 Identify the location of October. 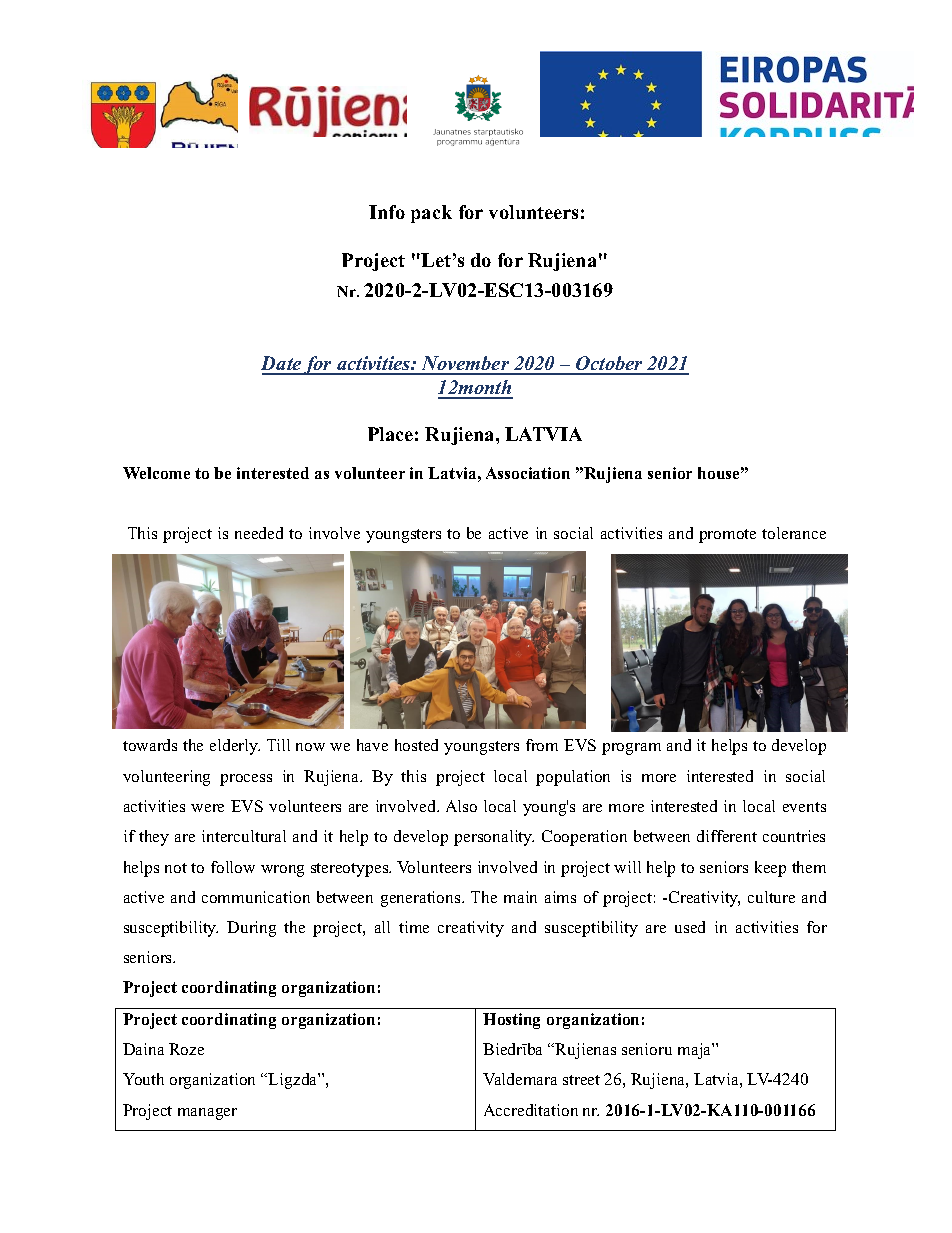
(609, 365).
